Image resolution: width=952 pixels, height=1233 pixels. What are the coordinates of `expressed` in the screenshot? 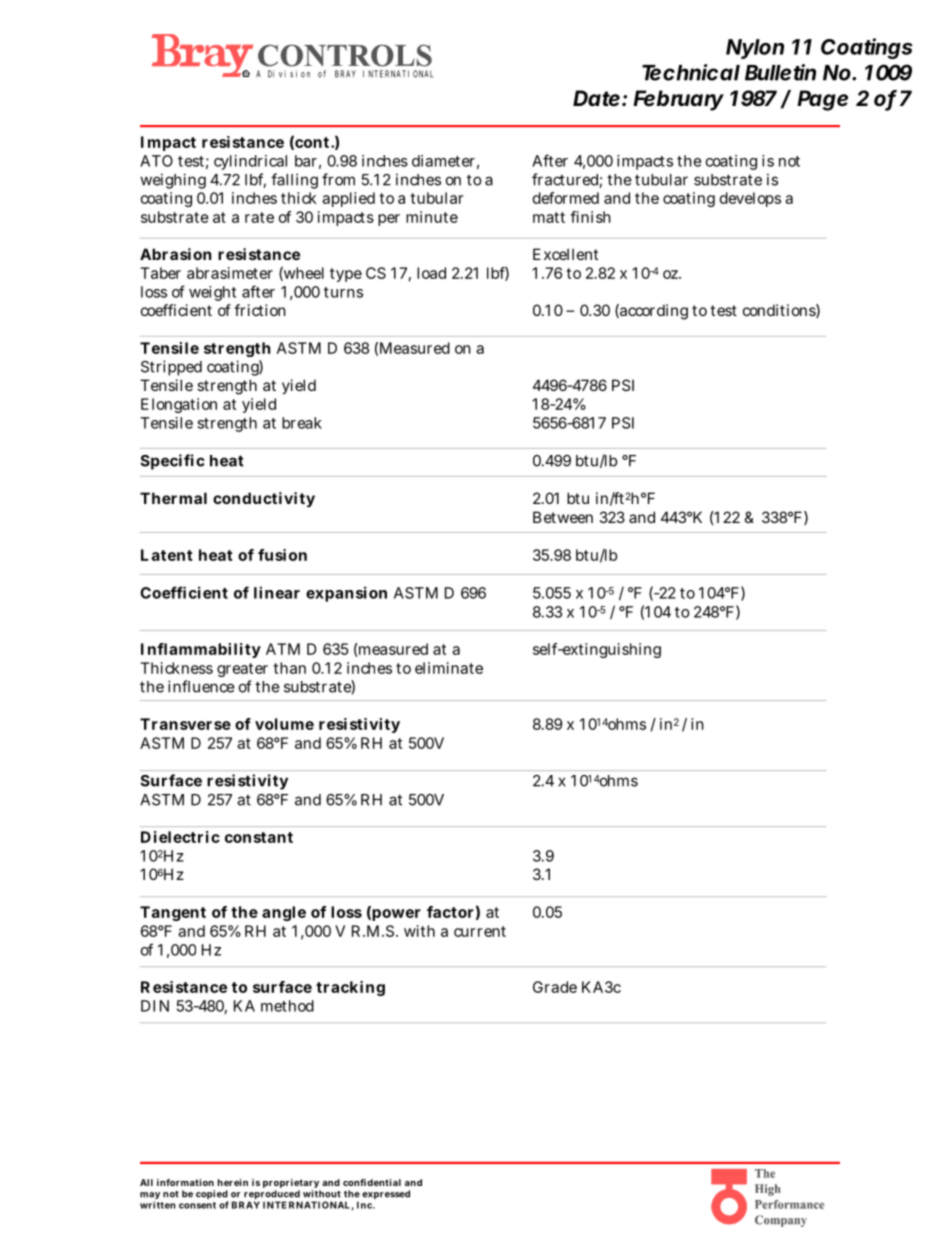 It's located at (386, 1194).
